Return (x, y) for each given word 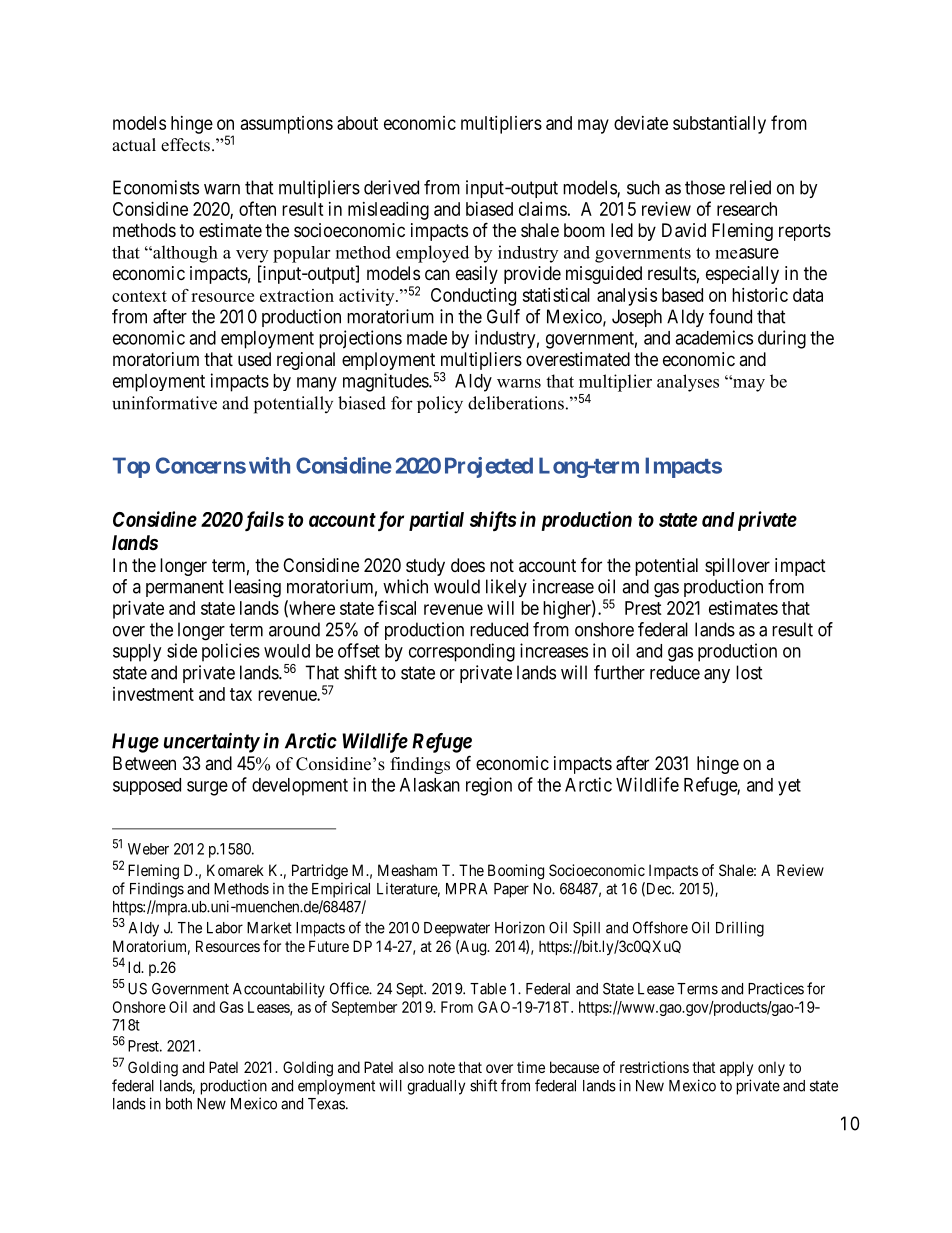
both (179, 1104)
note (442, 1067)
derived (391, 187)
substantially (719, 125)
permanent (185, 588)
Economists (156, 187)
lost (749, 672)
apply (736, 1068)
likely (506, 588)
